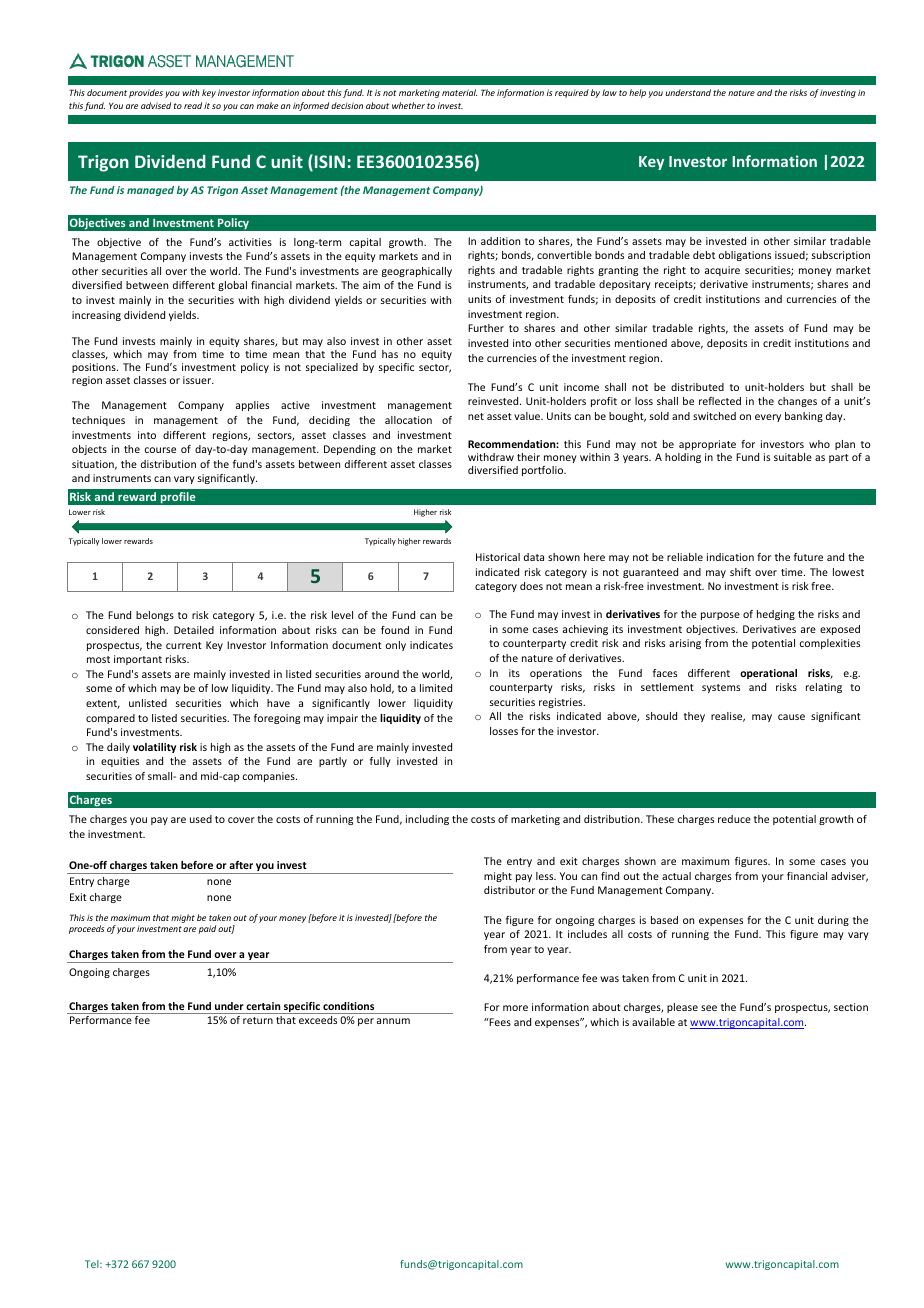 Image resolution: width=924 pixels, height=1308 pixels. Describe the element at coordinates (498, 557) in the page. I see `Historical` at that location.
